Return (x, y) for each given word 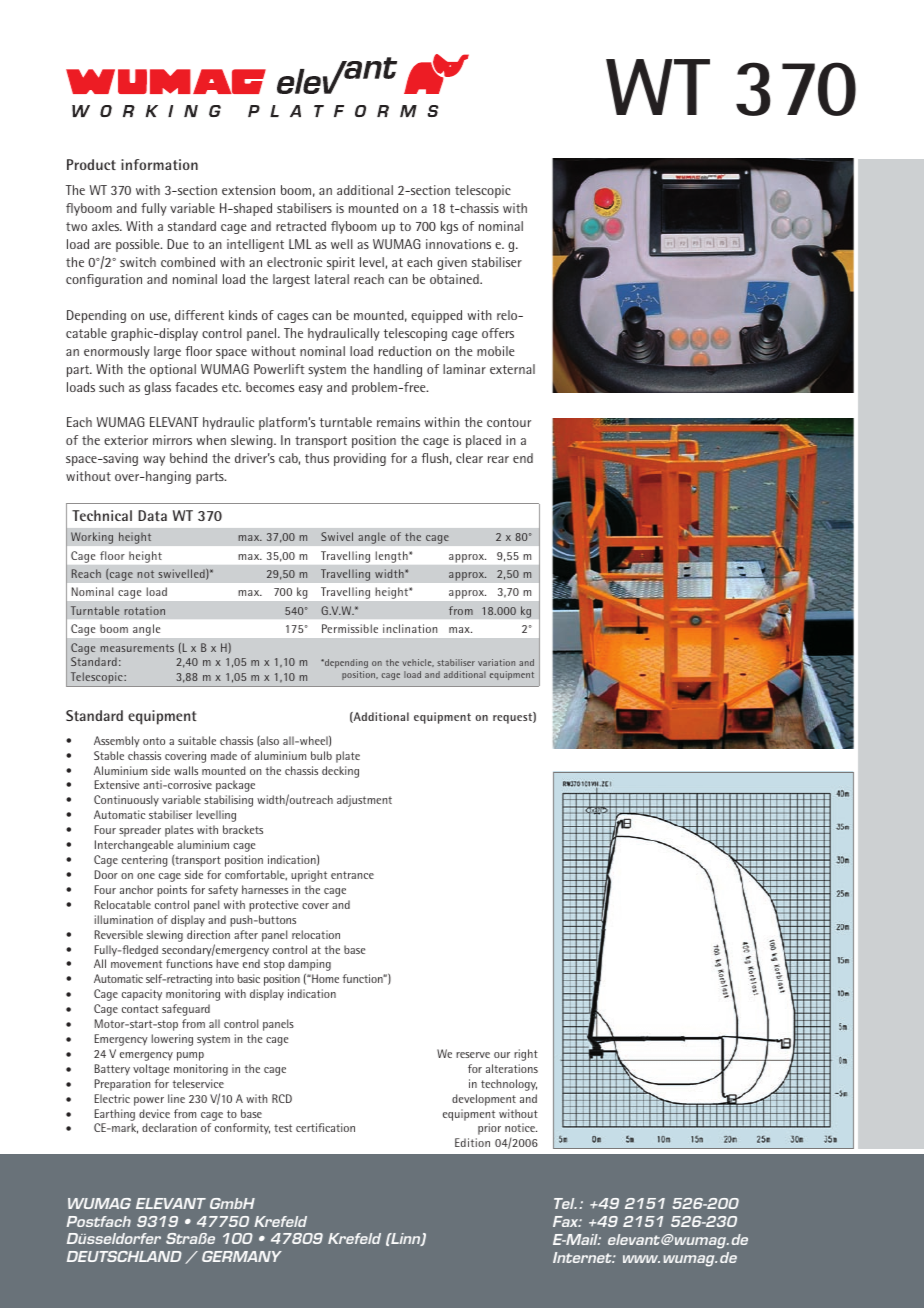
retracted (301, 226)
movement (136, 964)
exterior (126, 440)
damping (309, 965)
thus (317, 458)
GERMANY (242, 1256)
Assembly (117, 741)
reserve (473, 1055)
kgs (449, 227)
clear (469, 458)
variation (496, 662)
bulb (321, 755)
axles (107, 226)
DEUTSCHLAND (124, 1256)
